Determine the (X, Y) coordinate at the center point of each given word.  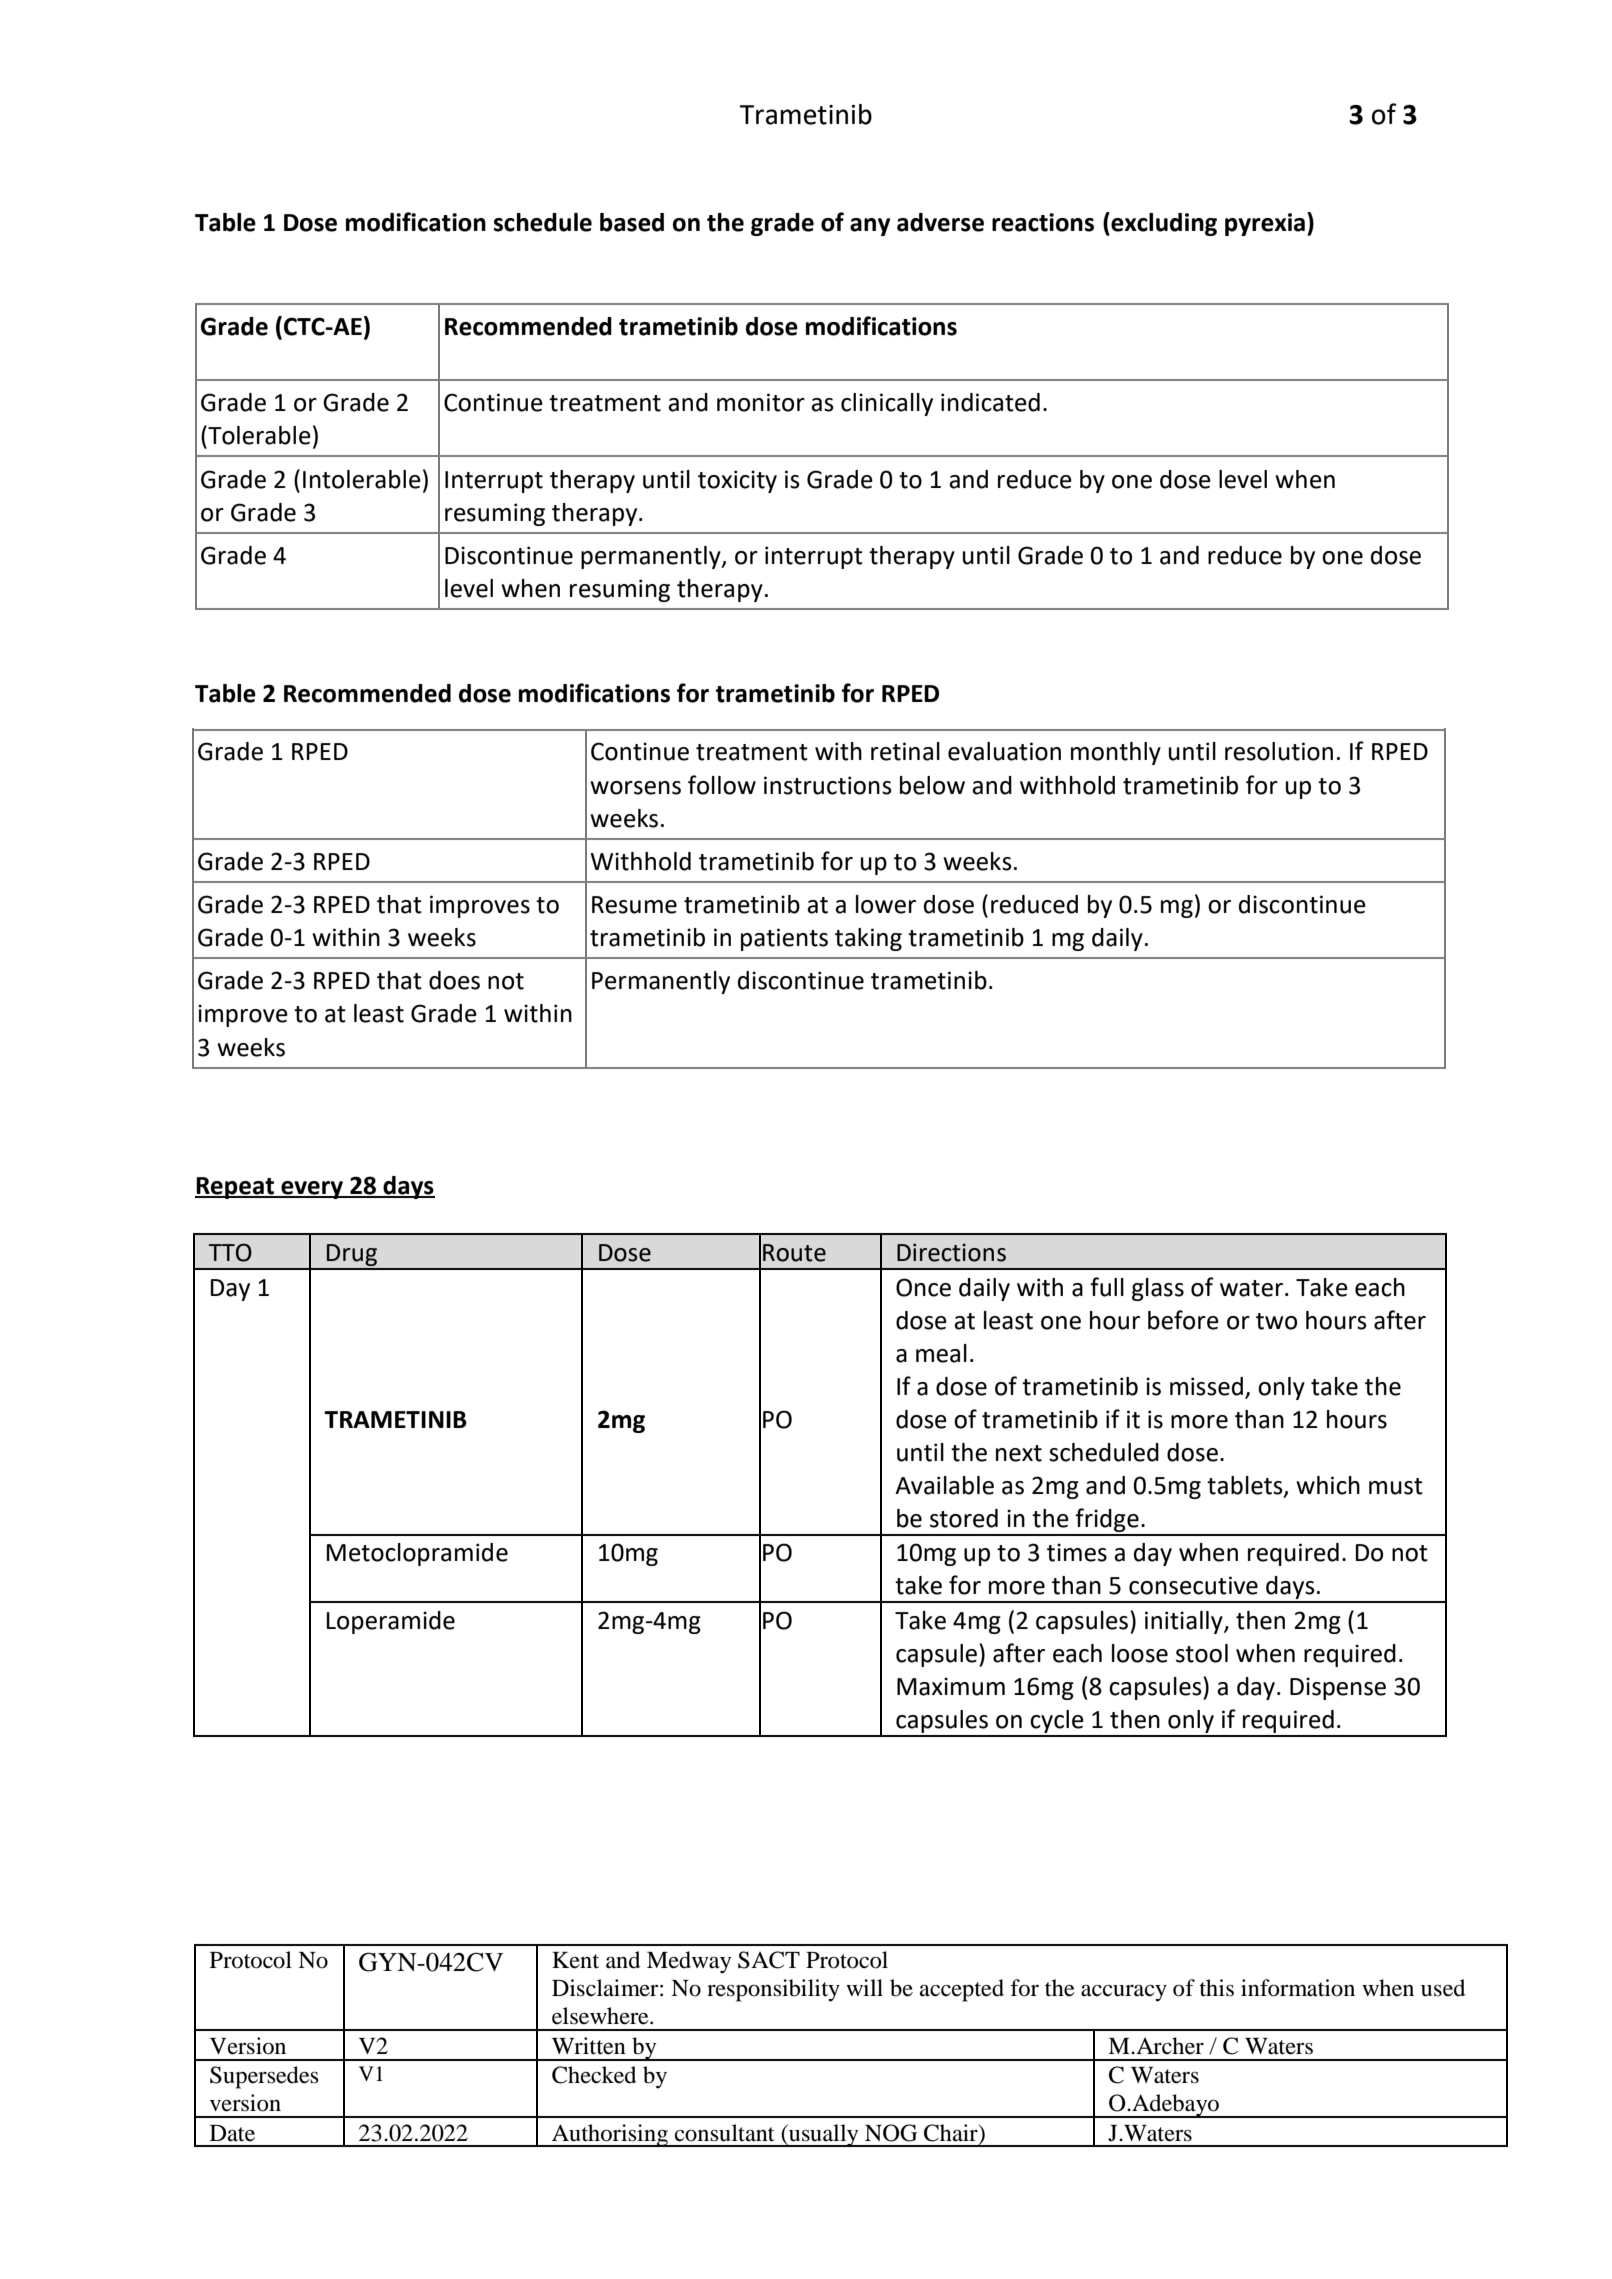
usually (824, 2135)
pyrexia (1265, 224)
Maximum (951, 1686)
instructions (828, 785)
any (870, 227)
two (1276, 1321)
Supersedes (264, 2077)
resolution (1279, 751)
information (1298, 1988)
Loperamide (390, 1622)
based (632, 222)
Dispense (1338, 1688)
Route (794, 1253)
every (312, 1190)
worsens (635, 788)
